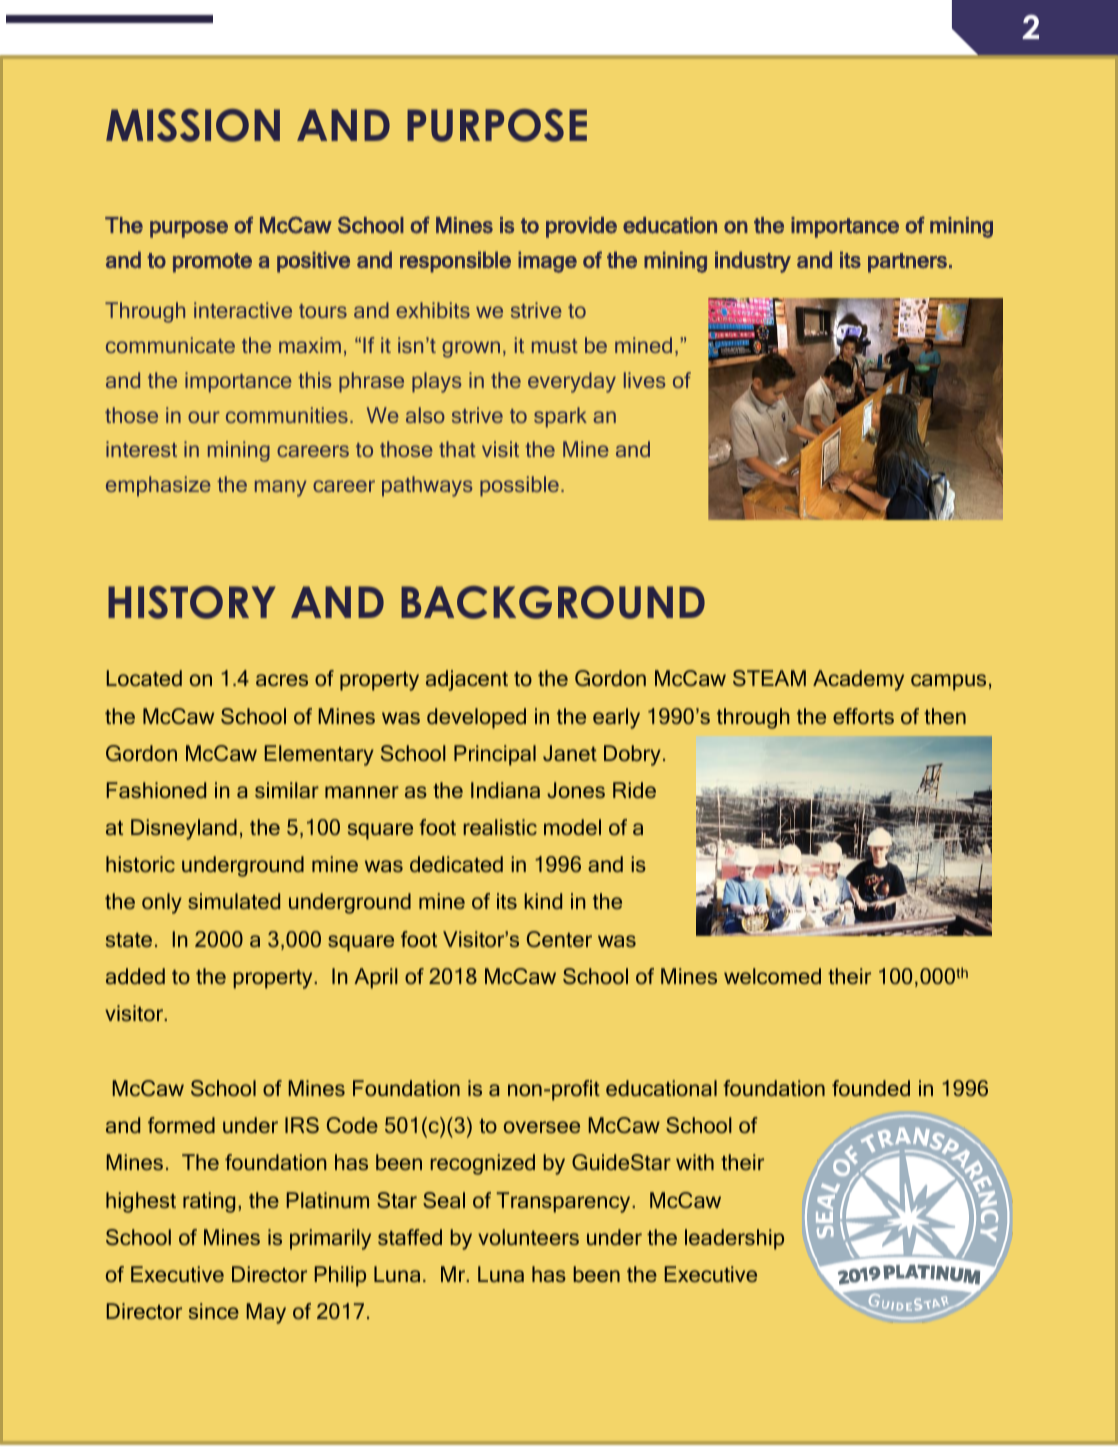 The width and height of the page is (1118, 1447). I want to click on Academy, so click(858, 680).
